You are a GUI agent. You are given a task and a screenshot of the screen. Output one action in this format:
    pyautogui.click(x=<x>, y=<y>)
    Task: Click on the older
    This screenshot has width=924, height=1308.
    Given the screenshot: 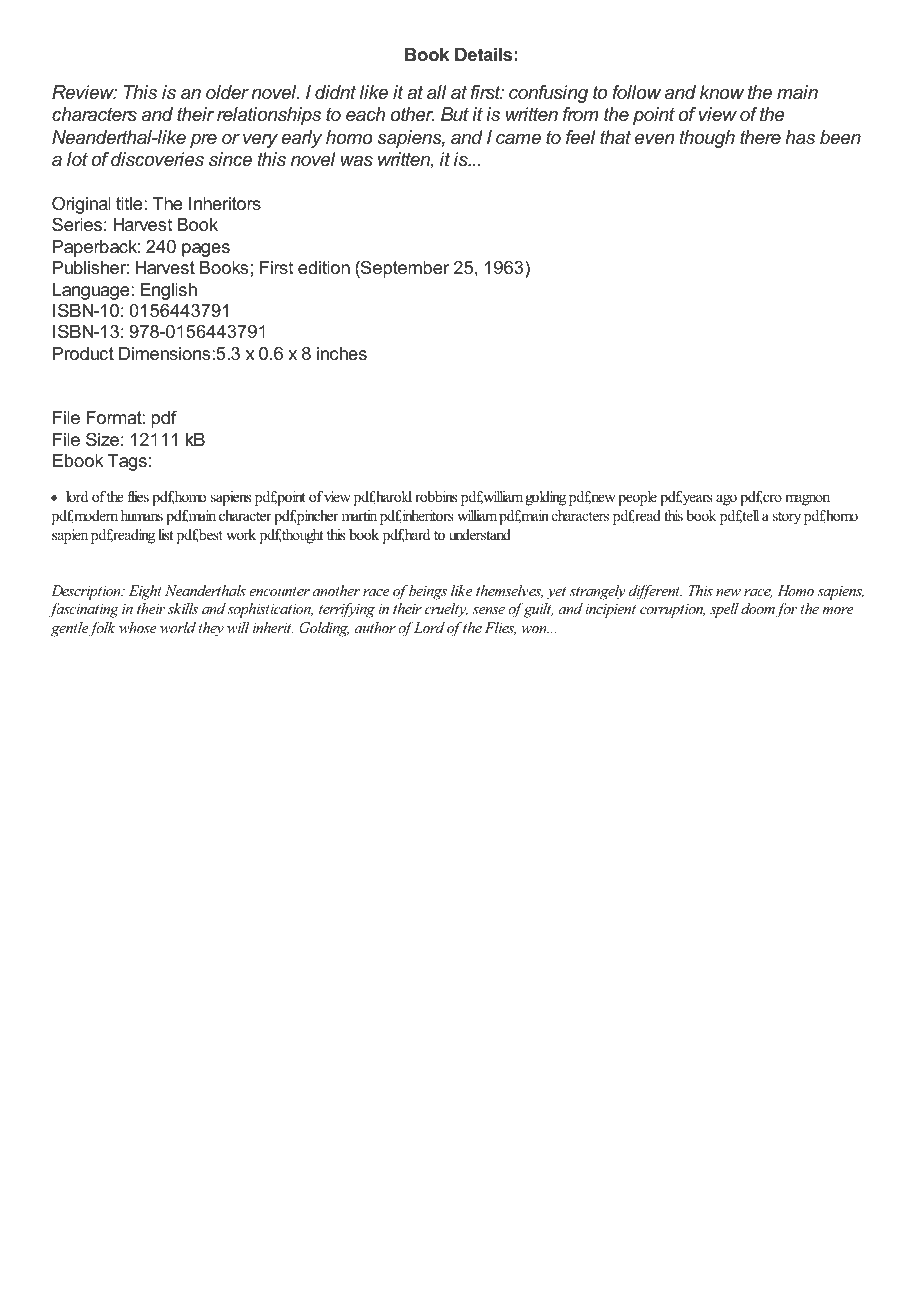 What is the action you would take?
    pyautogui.click(x=227, y=92)
